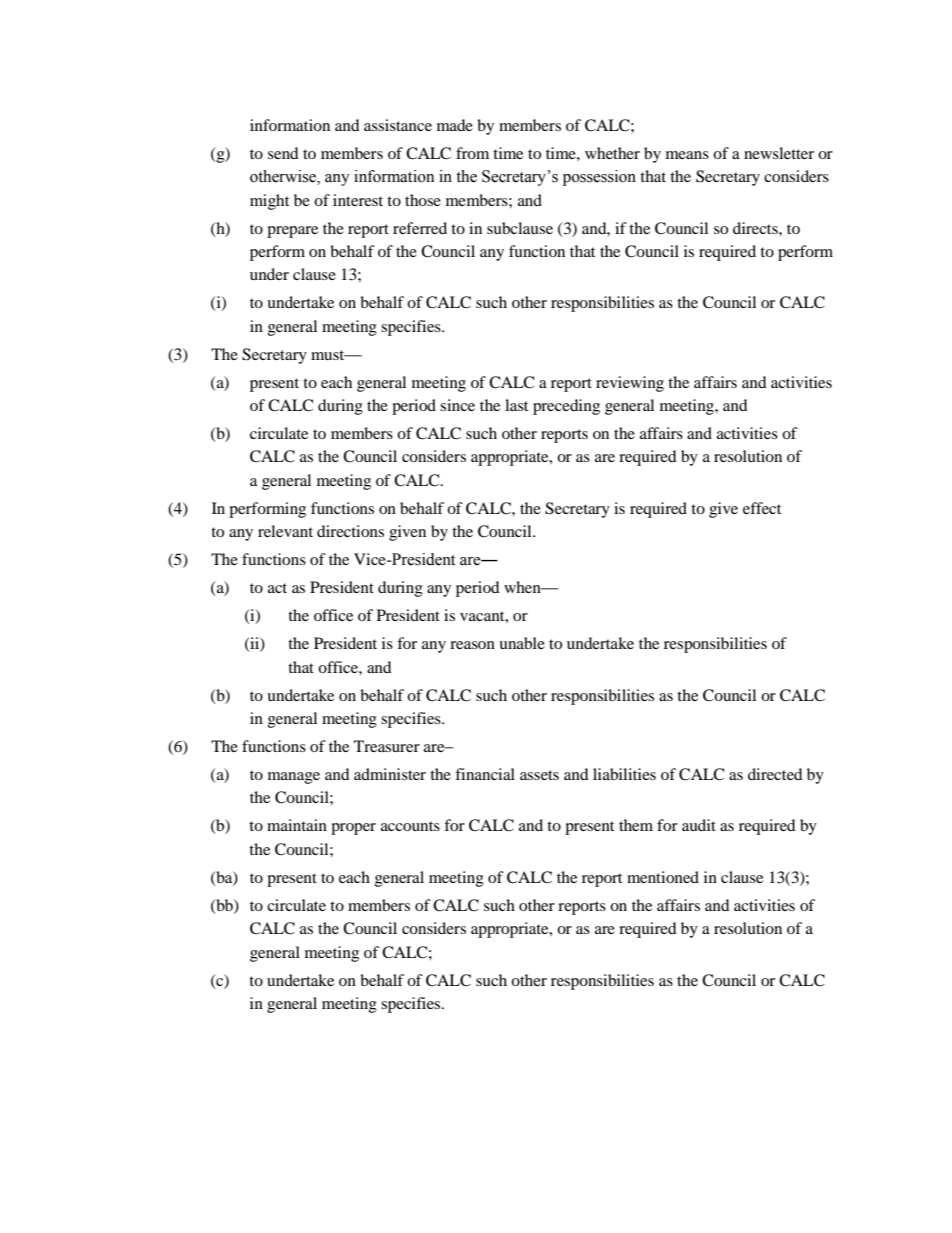  What do you see at coordinates (350, 531) in the screenshot?
I see `directions` at bounding box center [350, 531].
